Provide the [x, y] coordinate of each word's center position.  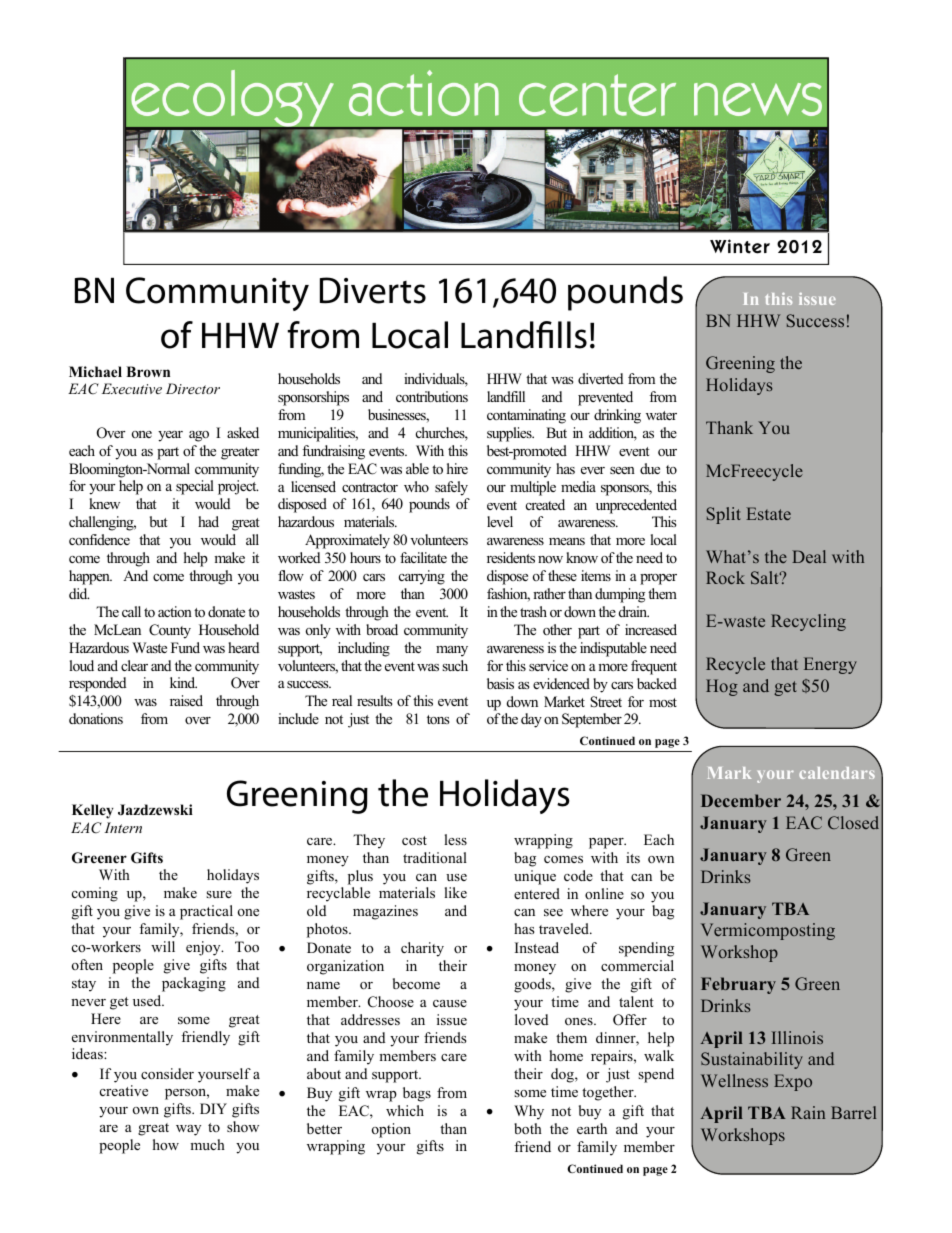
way [188, 1130]
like [455, 892]
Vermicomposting [768, 931]
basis [500, 683]
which [405, 1110]
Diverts [373, 290]
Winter [740, 246]
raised [186, 700]
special [195, 487]
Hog [722, 687]
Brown [148, 371]
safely [451, 488]
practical [206, 912]
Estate [768, 513]
